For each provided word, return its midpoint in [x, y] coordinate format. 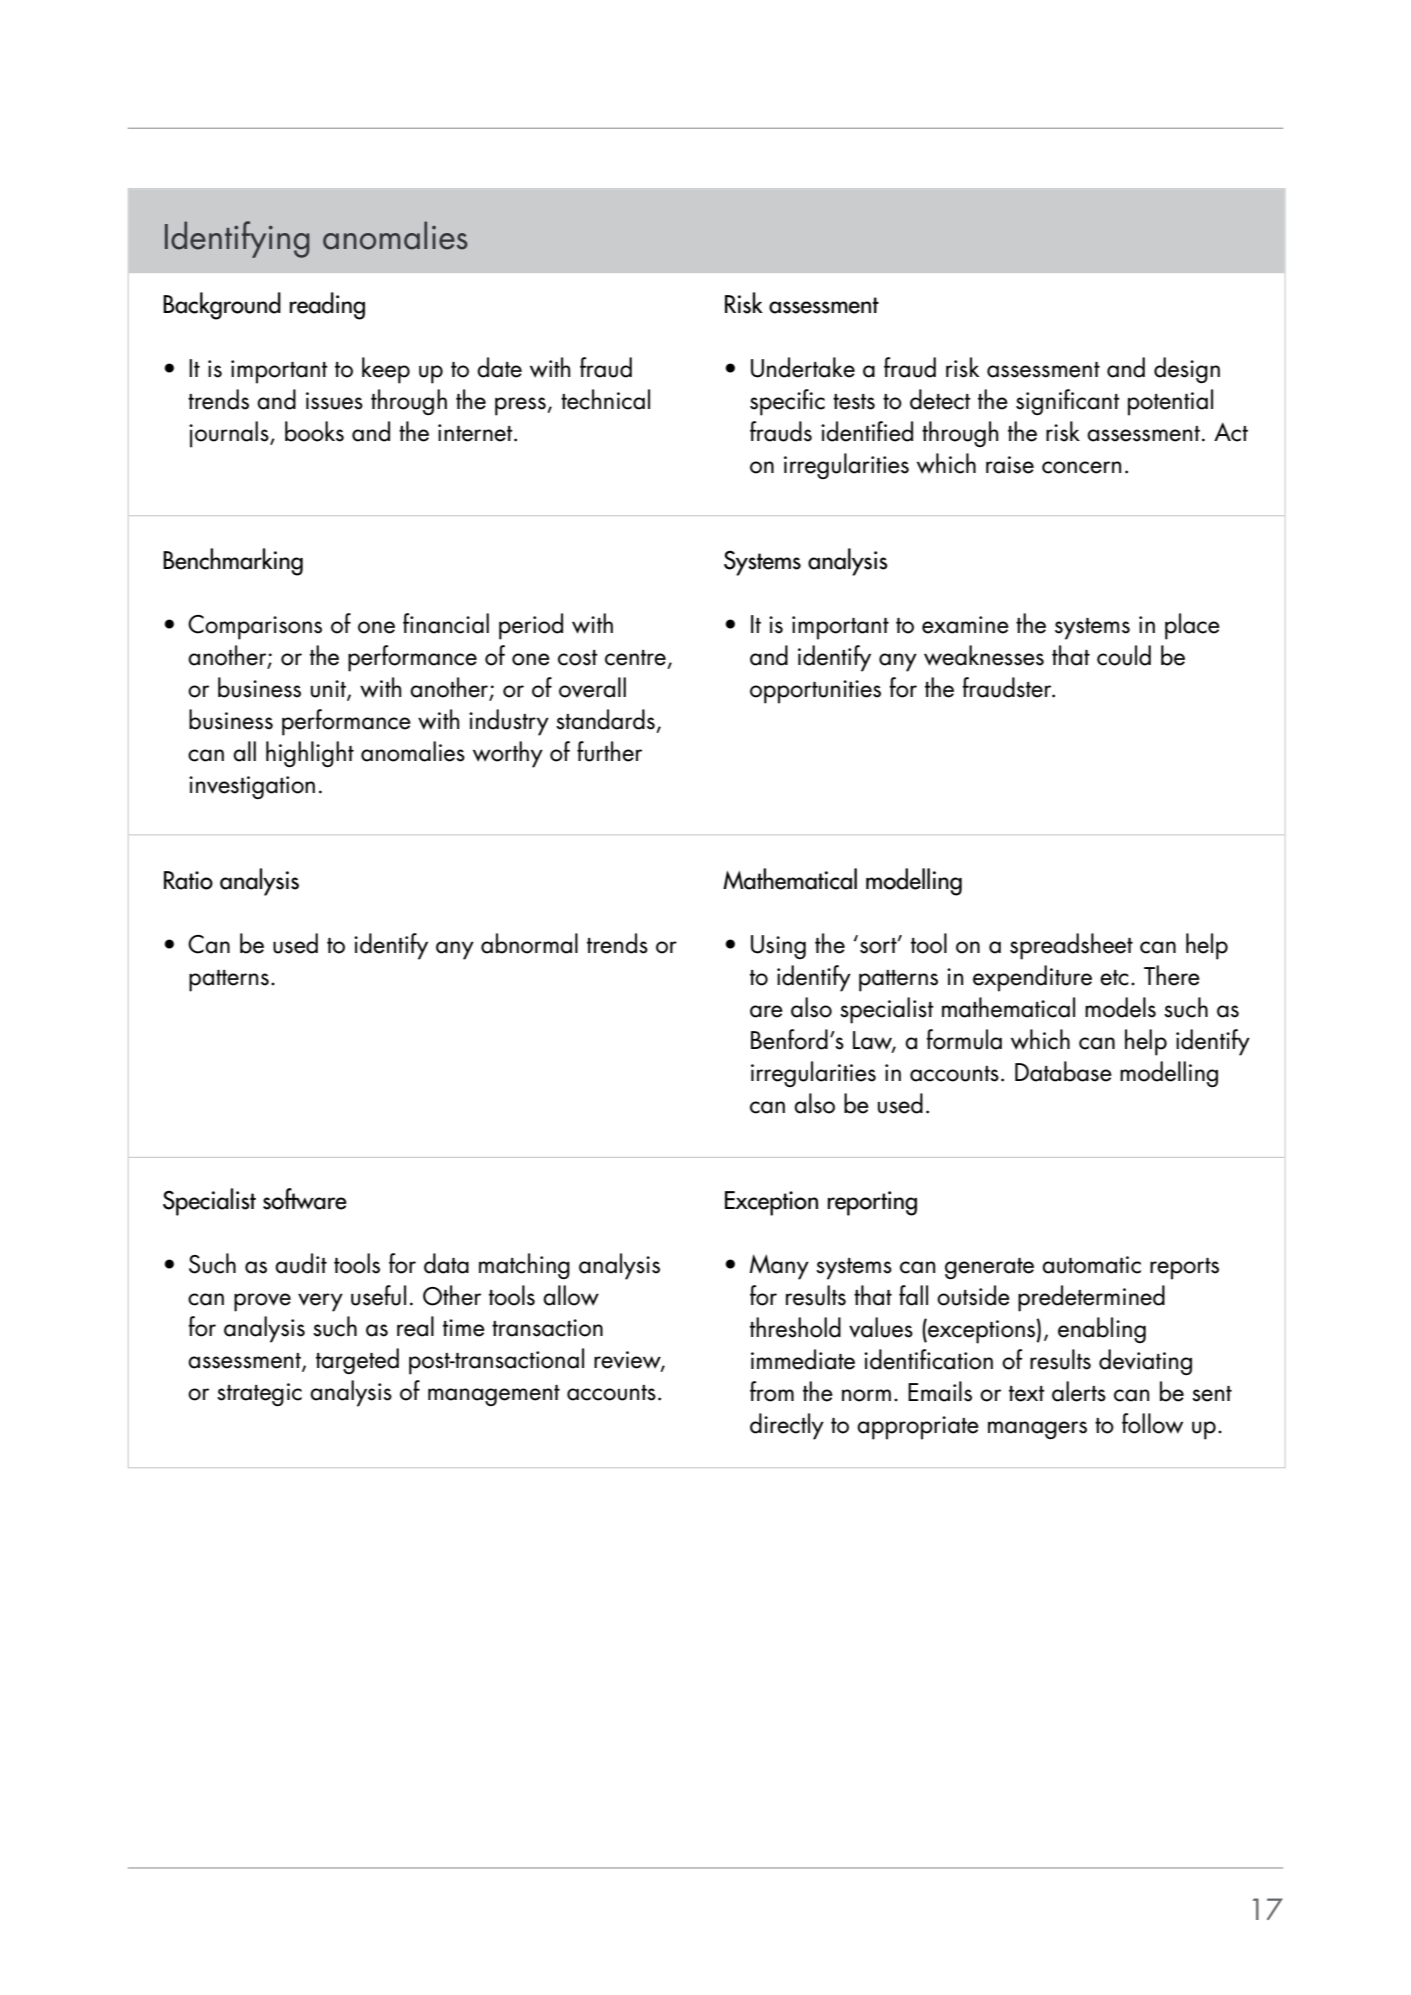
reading [327, 306]
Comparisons [255, 627]
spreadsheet [1071, 946]
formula [964, 1039]
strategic [259, 1394]
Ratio [188, 880]
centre [635, 658]
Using [778, 947]
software [305, 1199]
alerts [1079, 1391]
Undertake [803, 367]
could [1124, 655]
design [1187, 370]
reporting [872, 1203]
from [772, 1391]
